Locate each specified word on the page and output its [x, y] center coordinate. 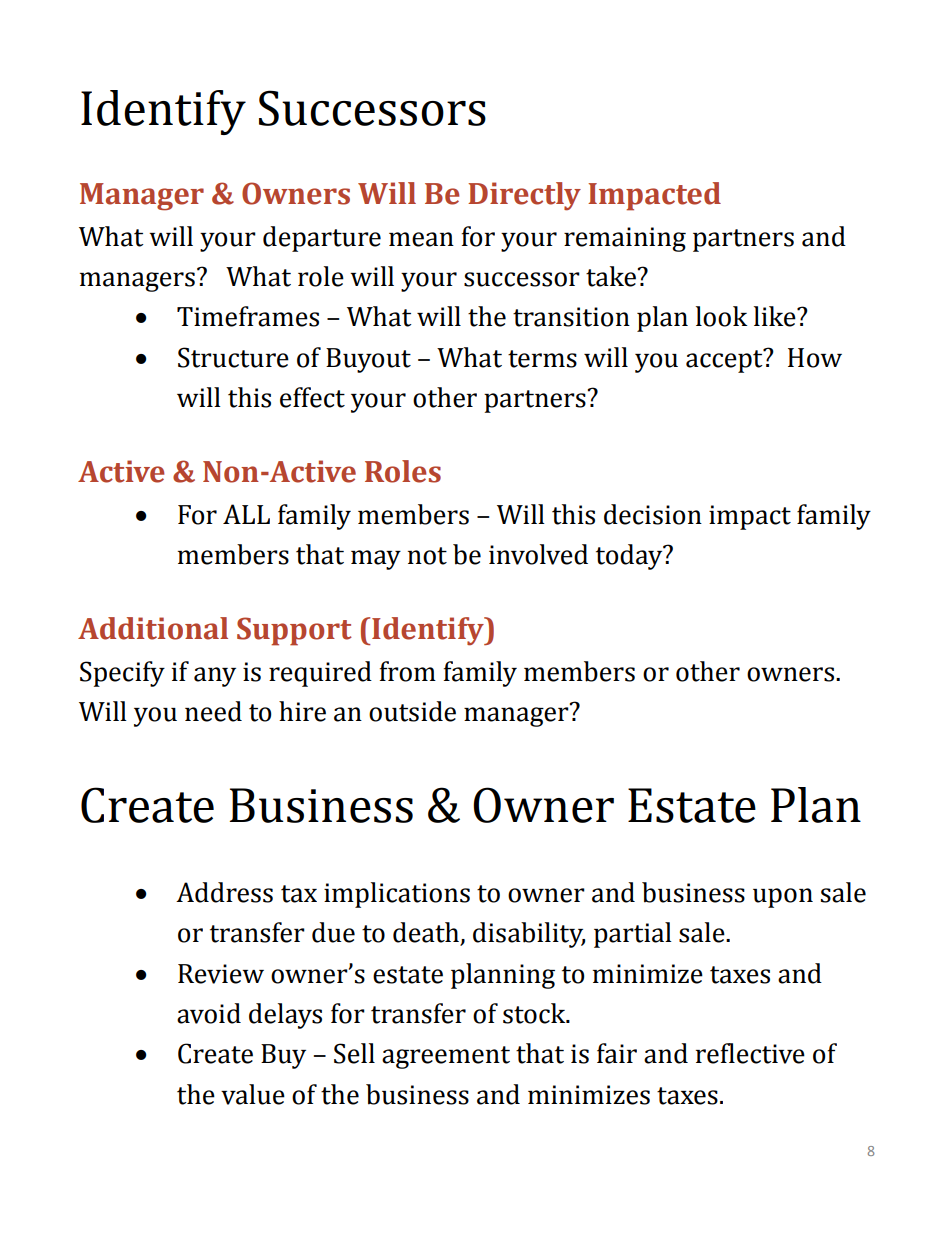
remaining [625, 239]
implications [397, 895]
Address [224, 892]
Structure [233, 357]
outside [412, 711]
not [427, 556]
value [253, 1094]
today [630, 557]
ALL [246, 514]
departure [322, 239]
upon [783, 898]
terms [542, 359]
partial [633, 935]
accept [725, 360]
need [213, 711]
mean [421, 239]
